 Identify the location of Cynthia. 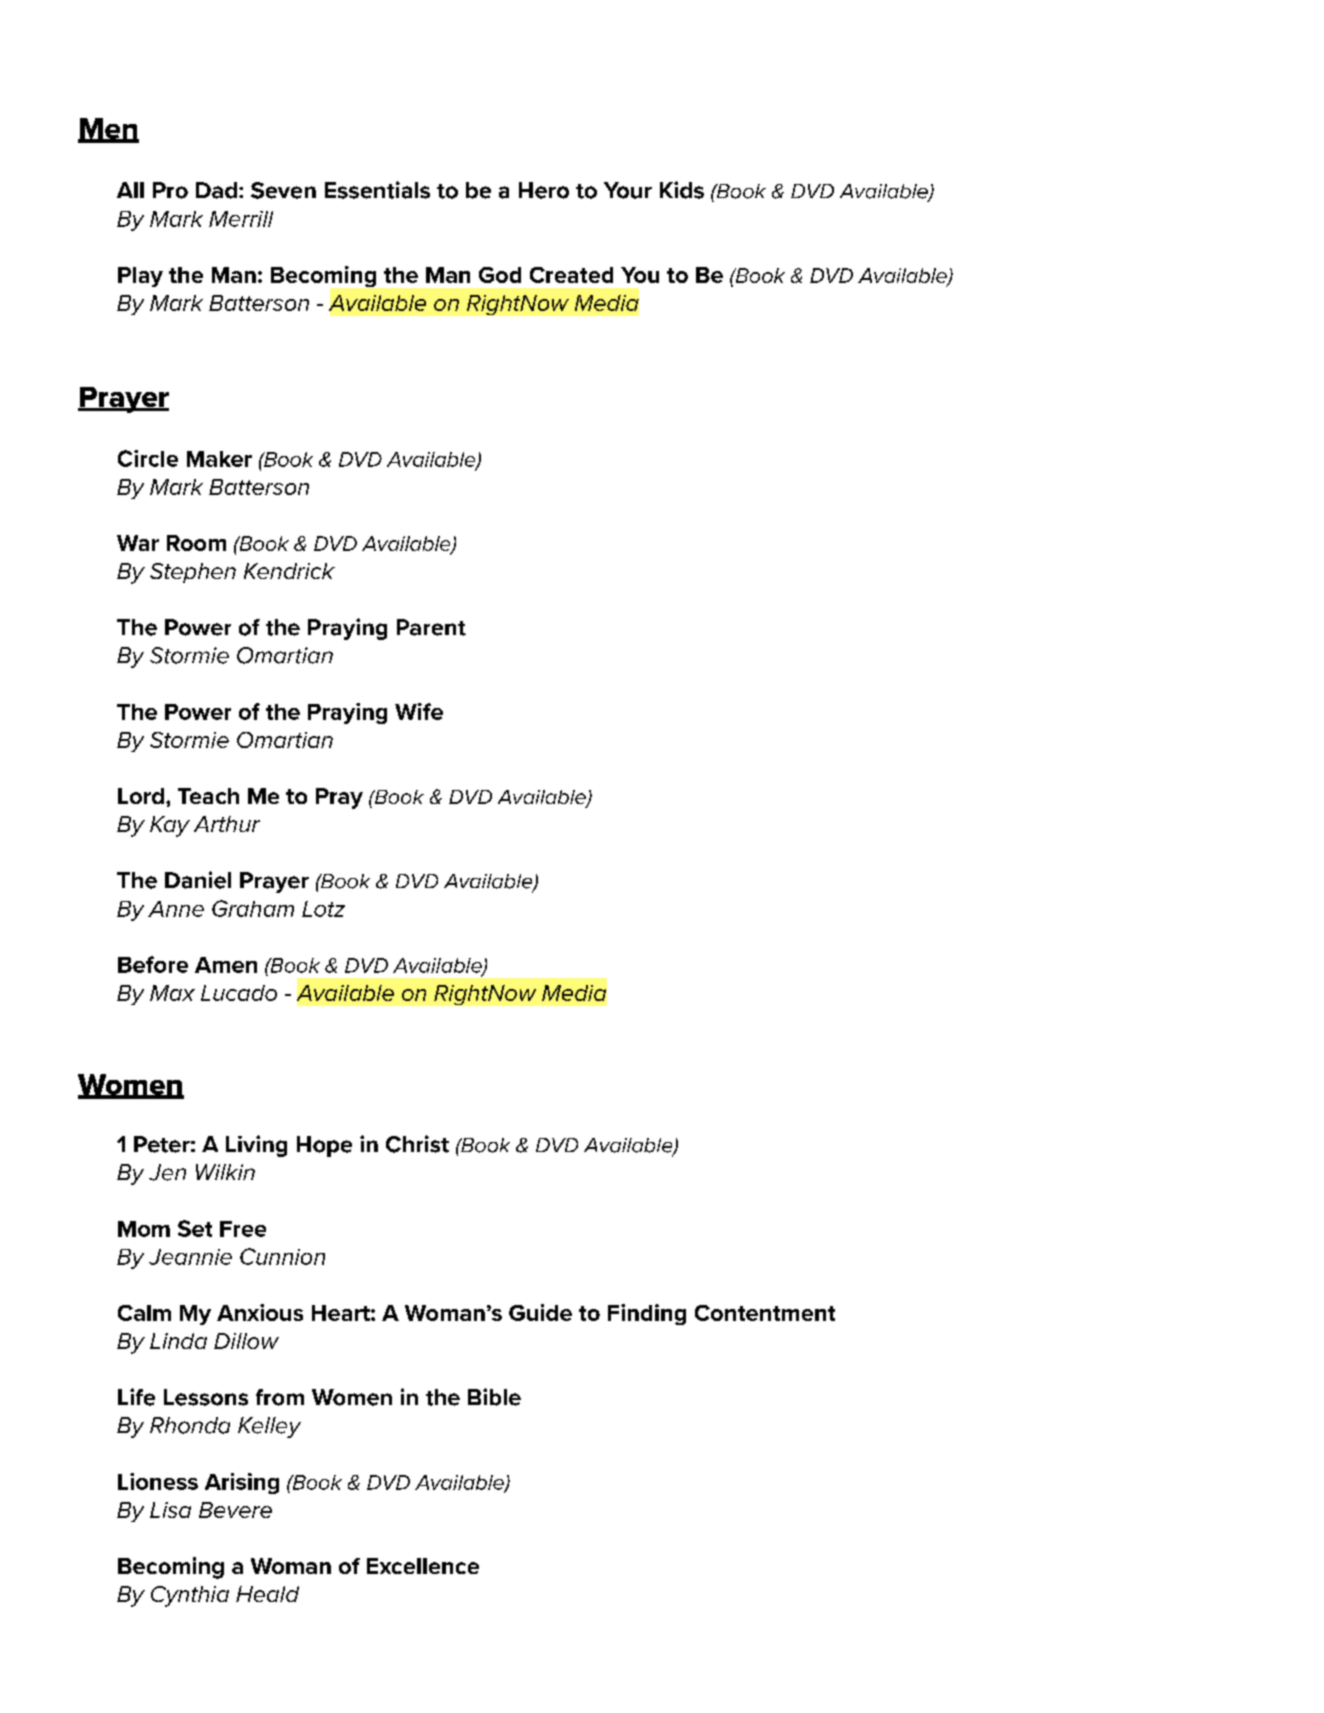
(190, 1596).
